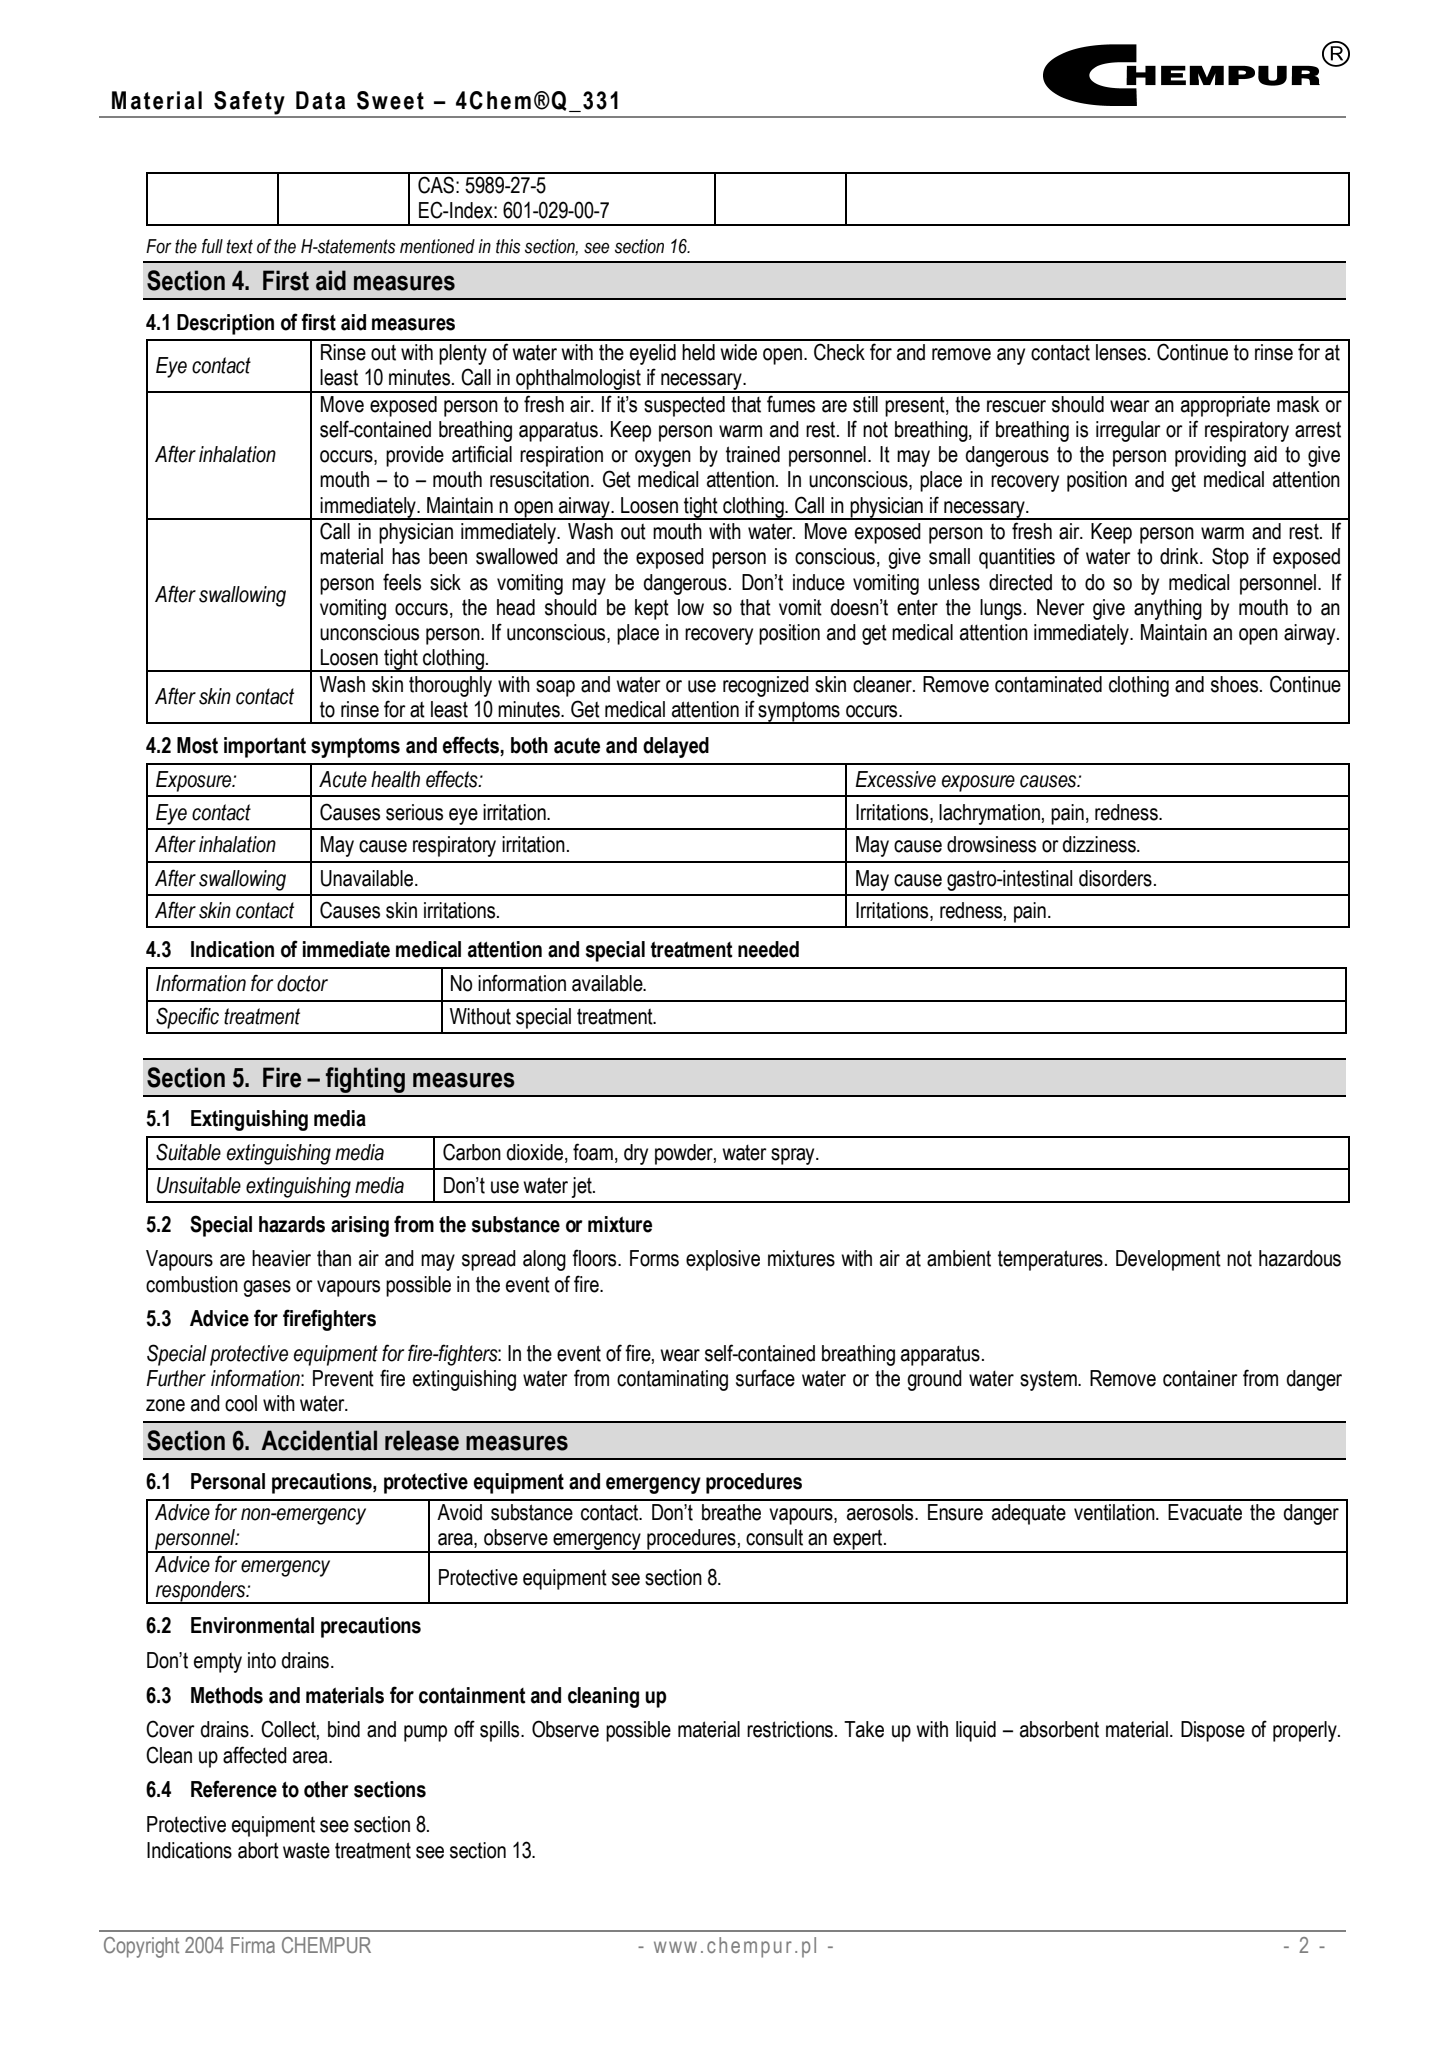 The image size is (1445, 2045). Describe the element at coordinates (1236, 684) in the screenshot. I see `shoes` at that location.
